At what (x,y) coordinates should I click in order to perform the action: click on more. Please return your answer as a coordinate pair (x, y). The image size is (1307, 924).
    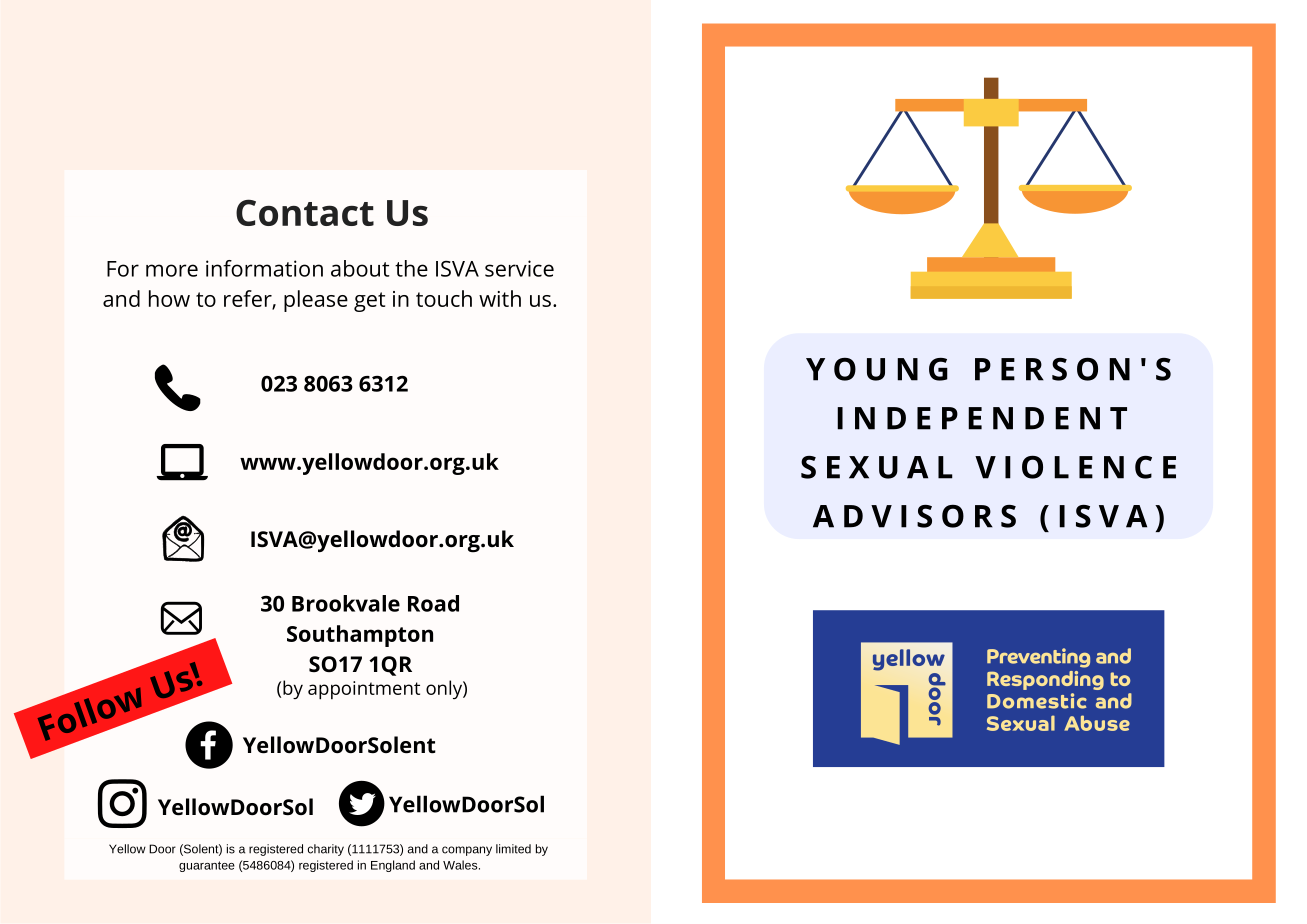
    Looking at the image, I should click on (172, 270).
